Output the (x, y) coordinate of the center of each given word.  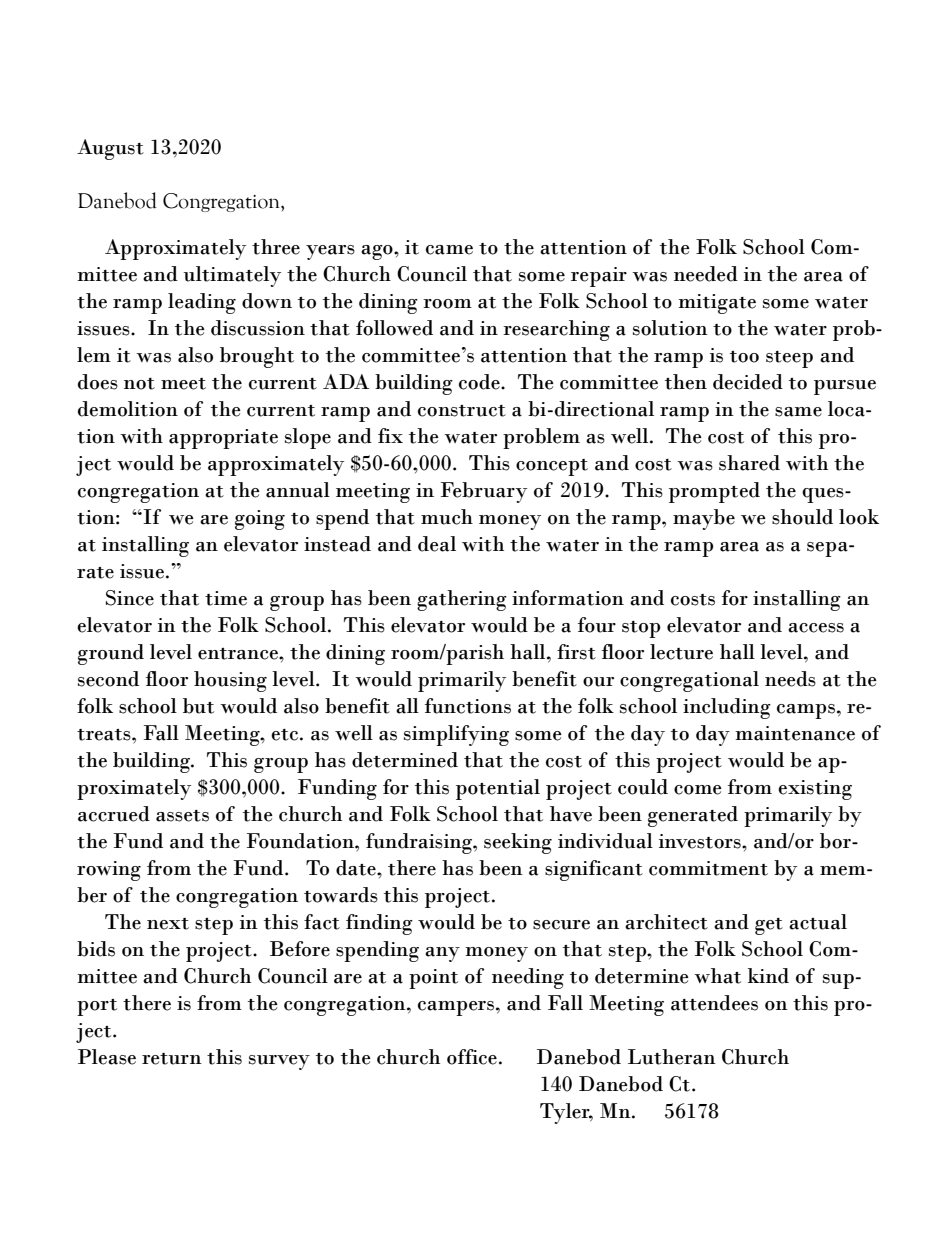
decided (748, 382)
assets (182, 816)
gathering (462, 600)
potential (498, 789)
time (226, 598)
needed (706, 274)
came (449, 250)
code (480, 382)
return (172, 1059)
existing (815, 790)
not (139, 384)
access (816, 628)
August (110, 149)
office (472, 1057)
